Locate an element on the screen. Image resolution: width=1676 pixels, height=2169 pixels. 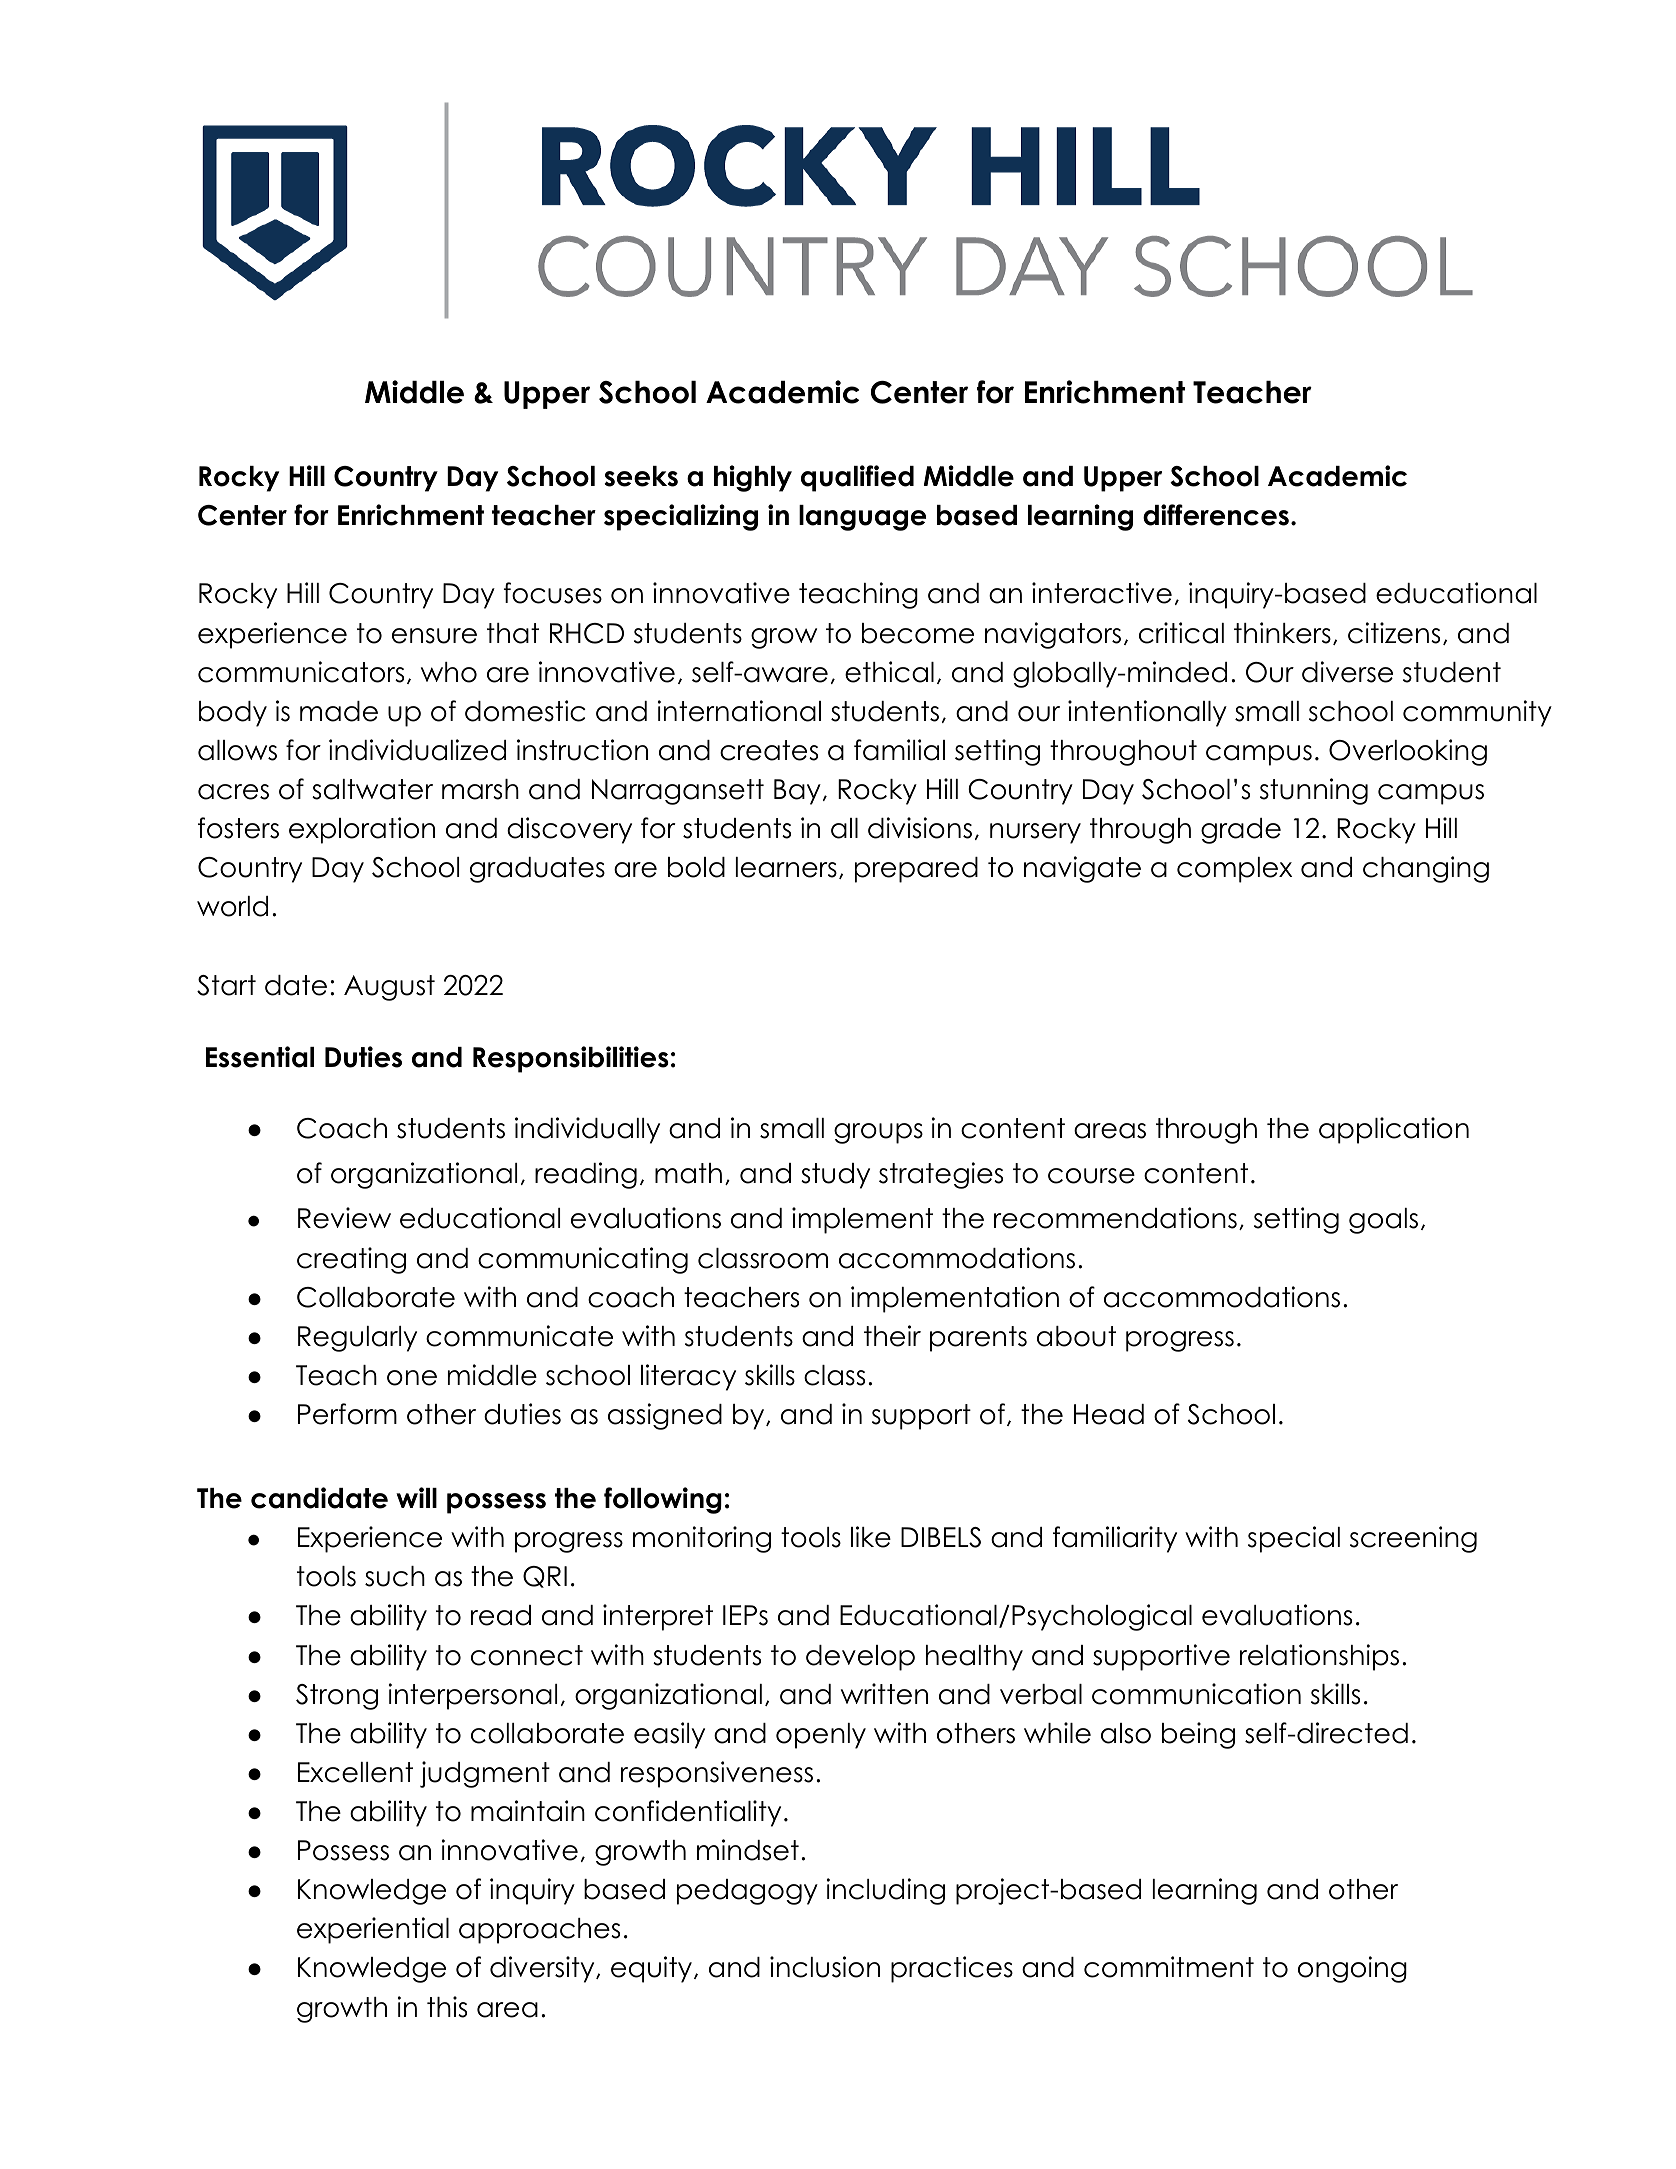
develop is located at coordinates (860, 1658).
